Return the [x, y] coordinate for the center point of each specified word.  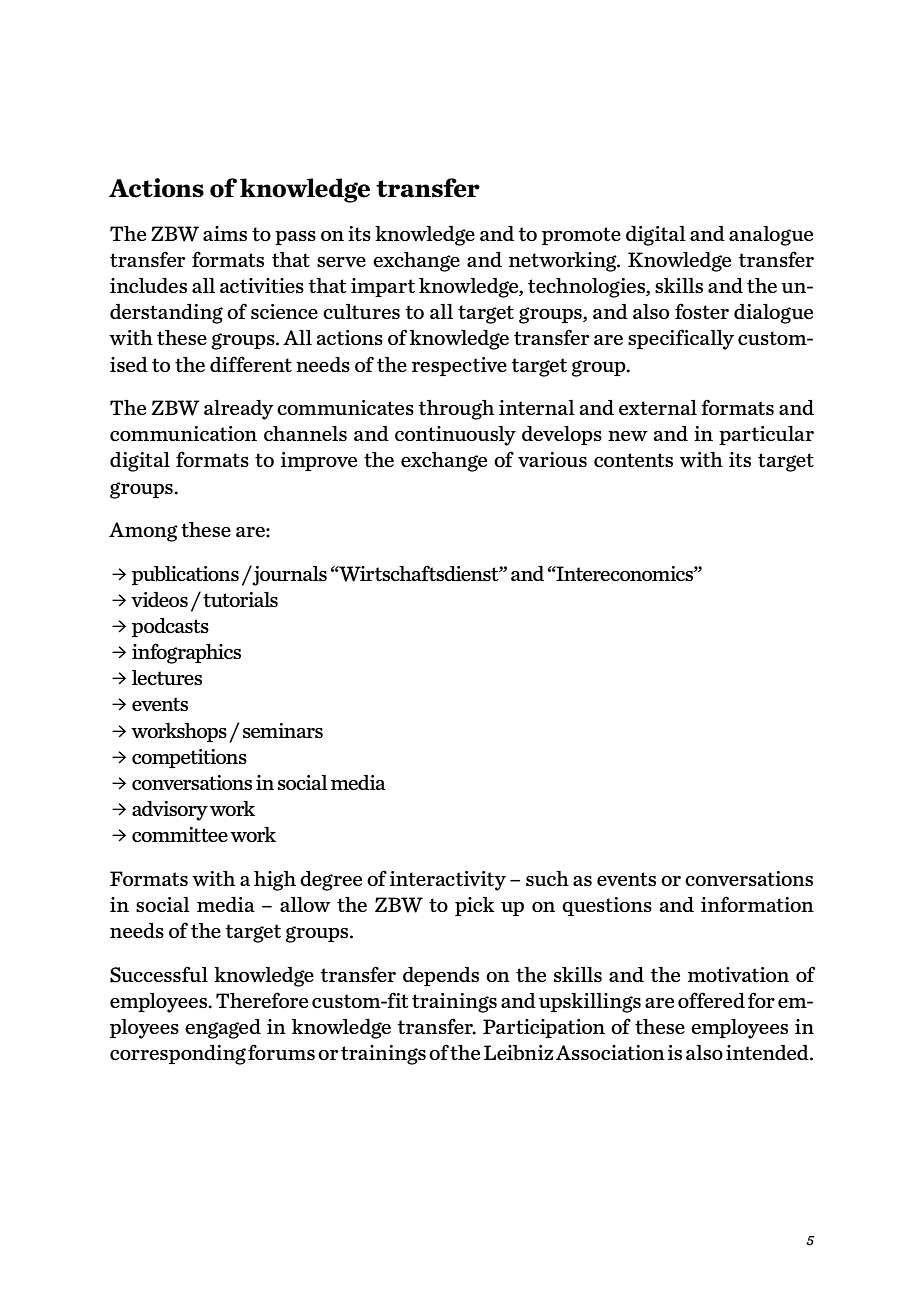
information [757, 904]
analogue [771, 236]
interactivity [448, 881]
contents [633, 460]
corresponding [178, 1055]
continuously [455, 436]
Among [143, 532]
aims [225, 233]
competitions [189, 758]
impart [383, 287]
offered [711, 1000]
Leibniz [518, 1052]
